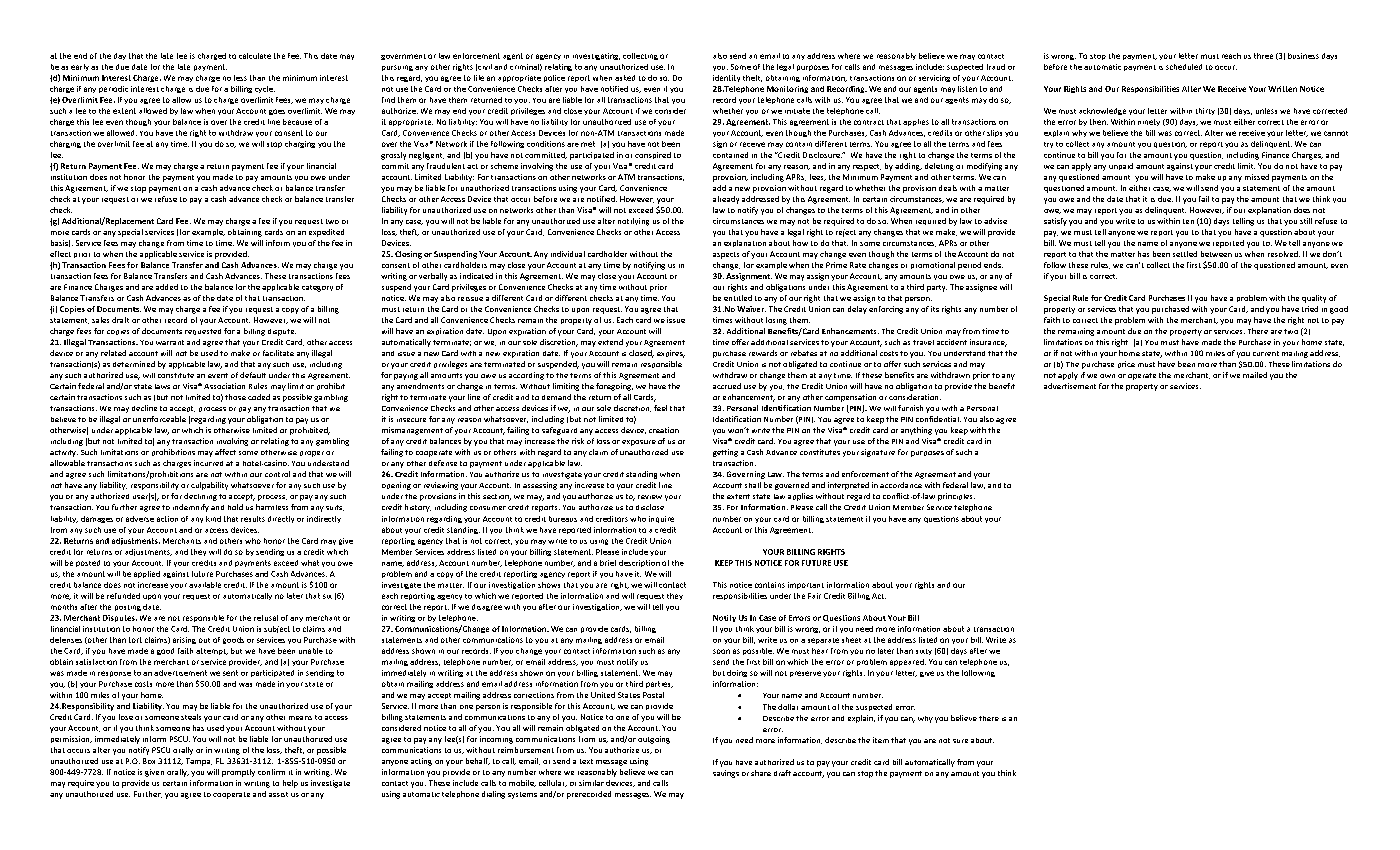  I want to click on tried, so click(1310, 309).
